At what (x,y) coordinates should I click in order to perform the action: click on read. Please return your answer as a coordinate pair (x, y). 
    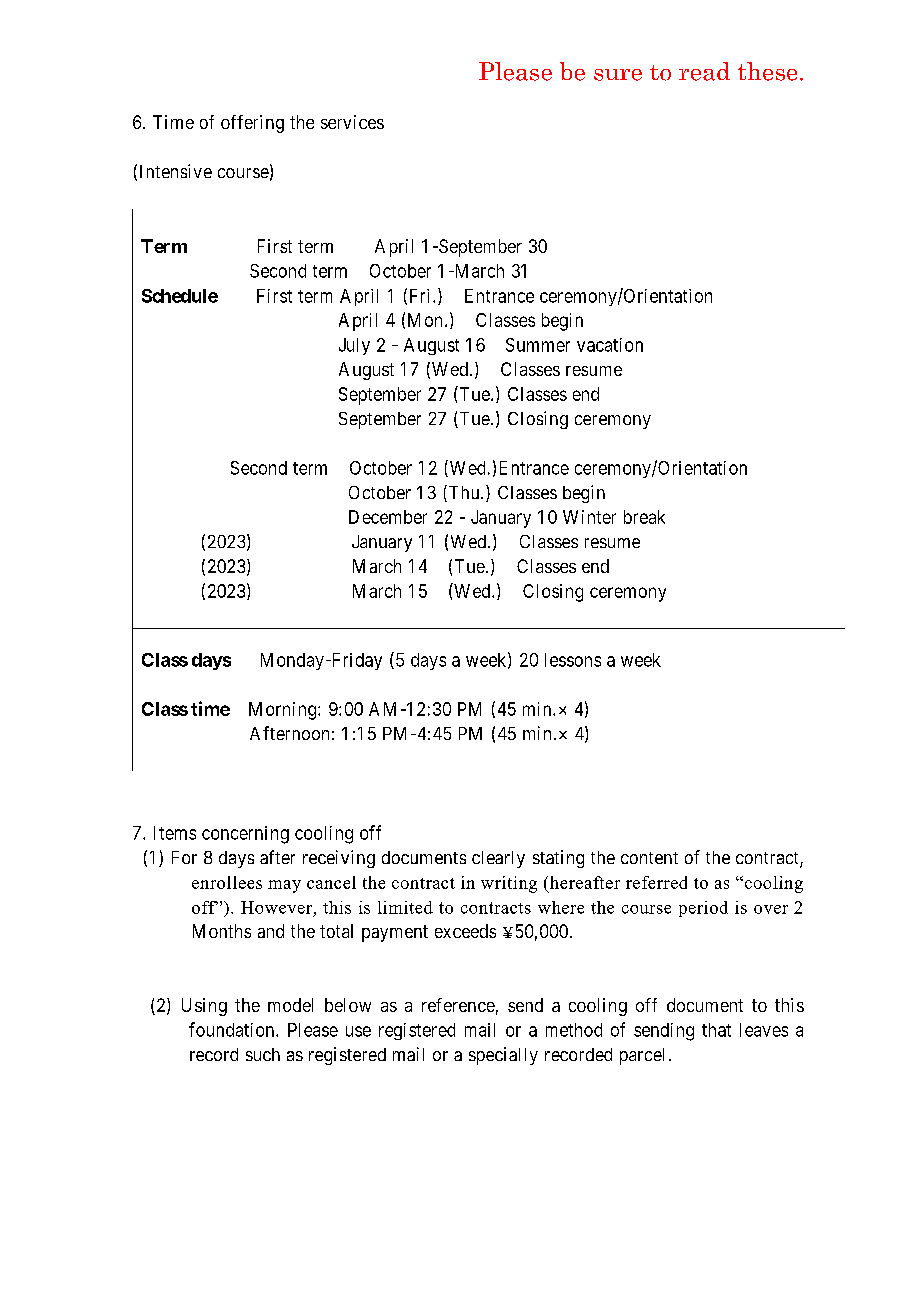
    Looking at the image, I should click on (704, 71).
